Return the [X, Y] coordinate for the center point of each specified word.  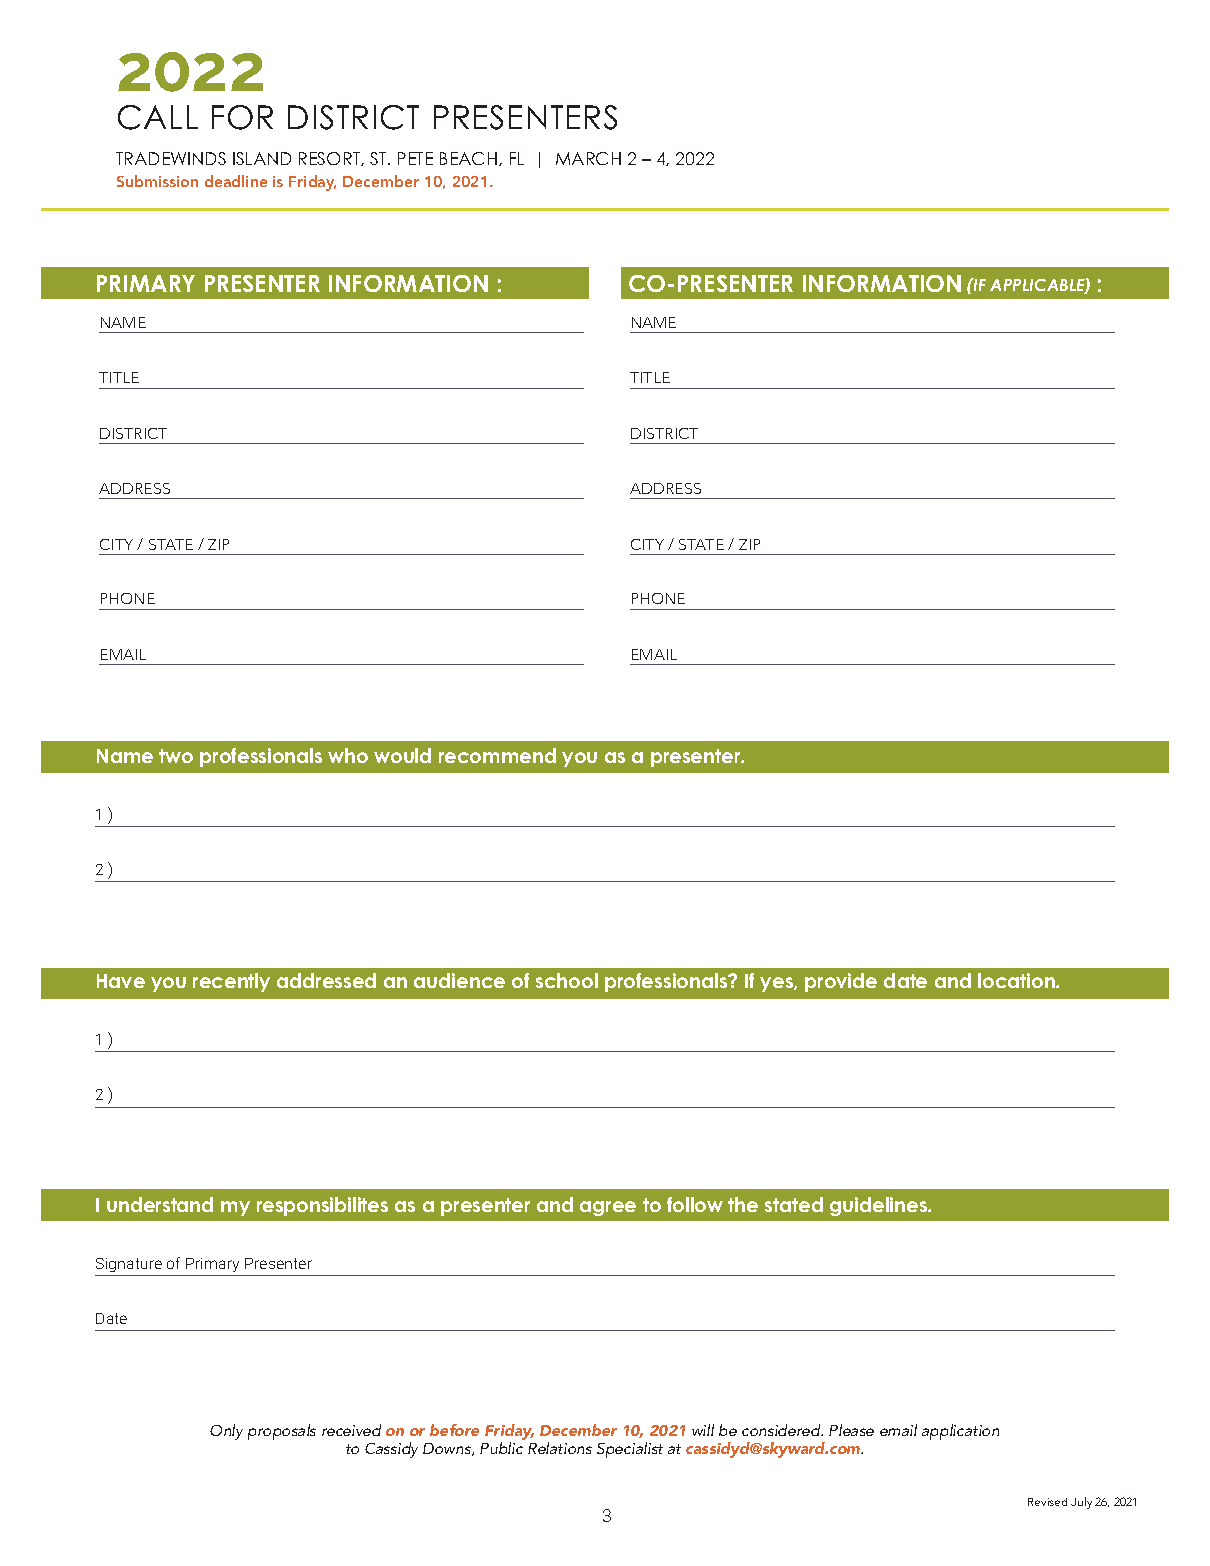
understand [160, 1204]
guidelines [880, 1206]
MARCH [588, 158]
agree [608, 1208]
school [567, 980]
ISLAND [262, 158]
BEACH [468, 158]
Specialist [630, 1450]
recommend [497, 755]
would [402, 755]
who [348, 755]
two [176, 756]
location [1017, 980]
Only [226, 1432]
